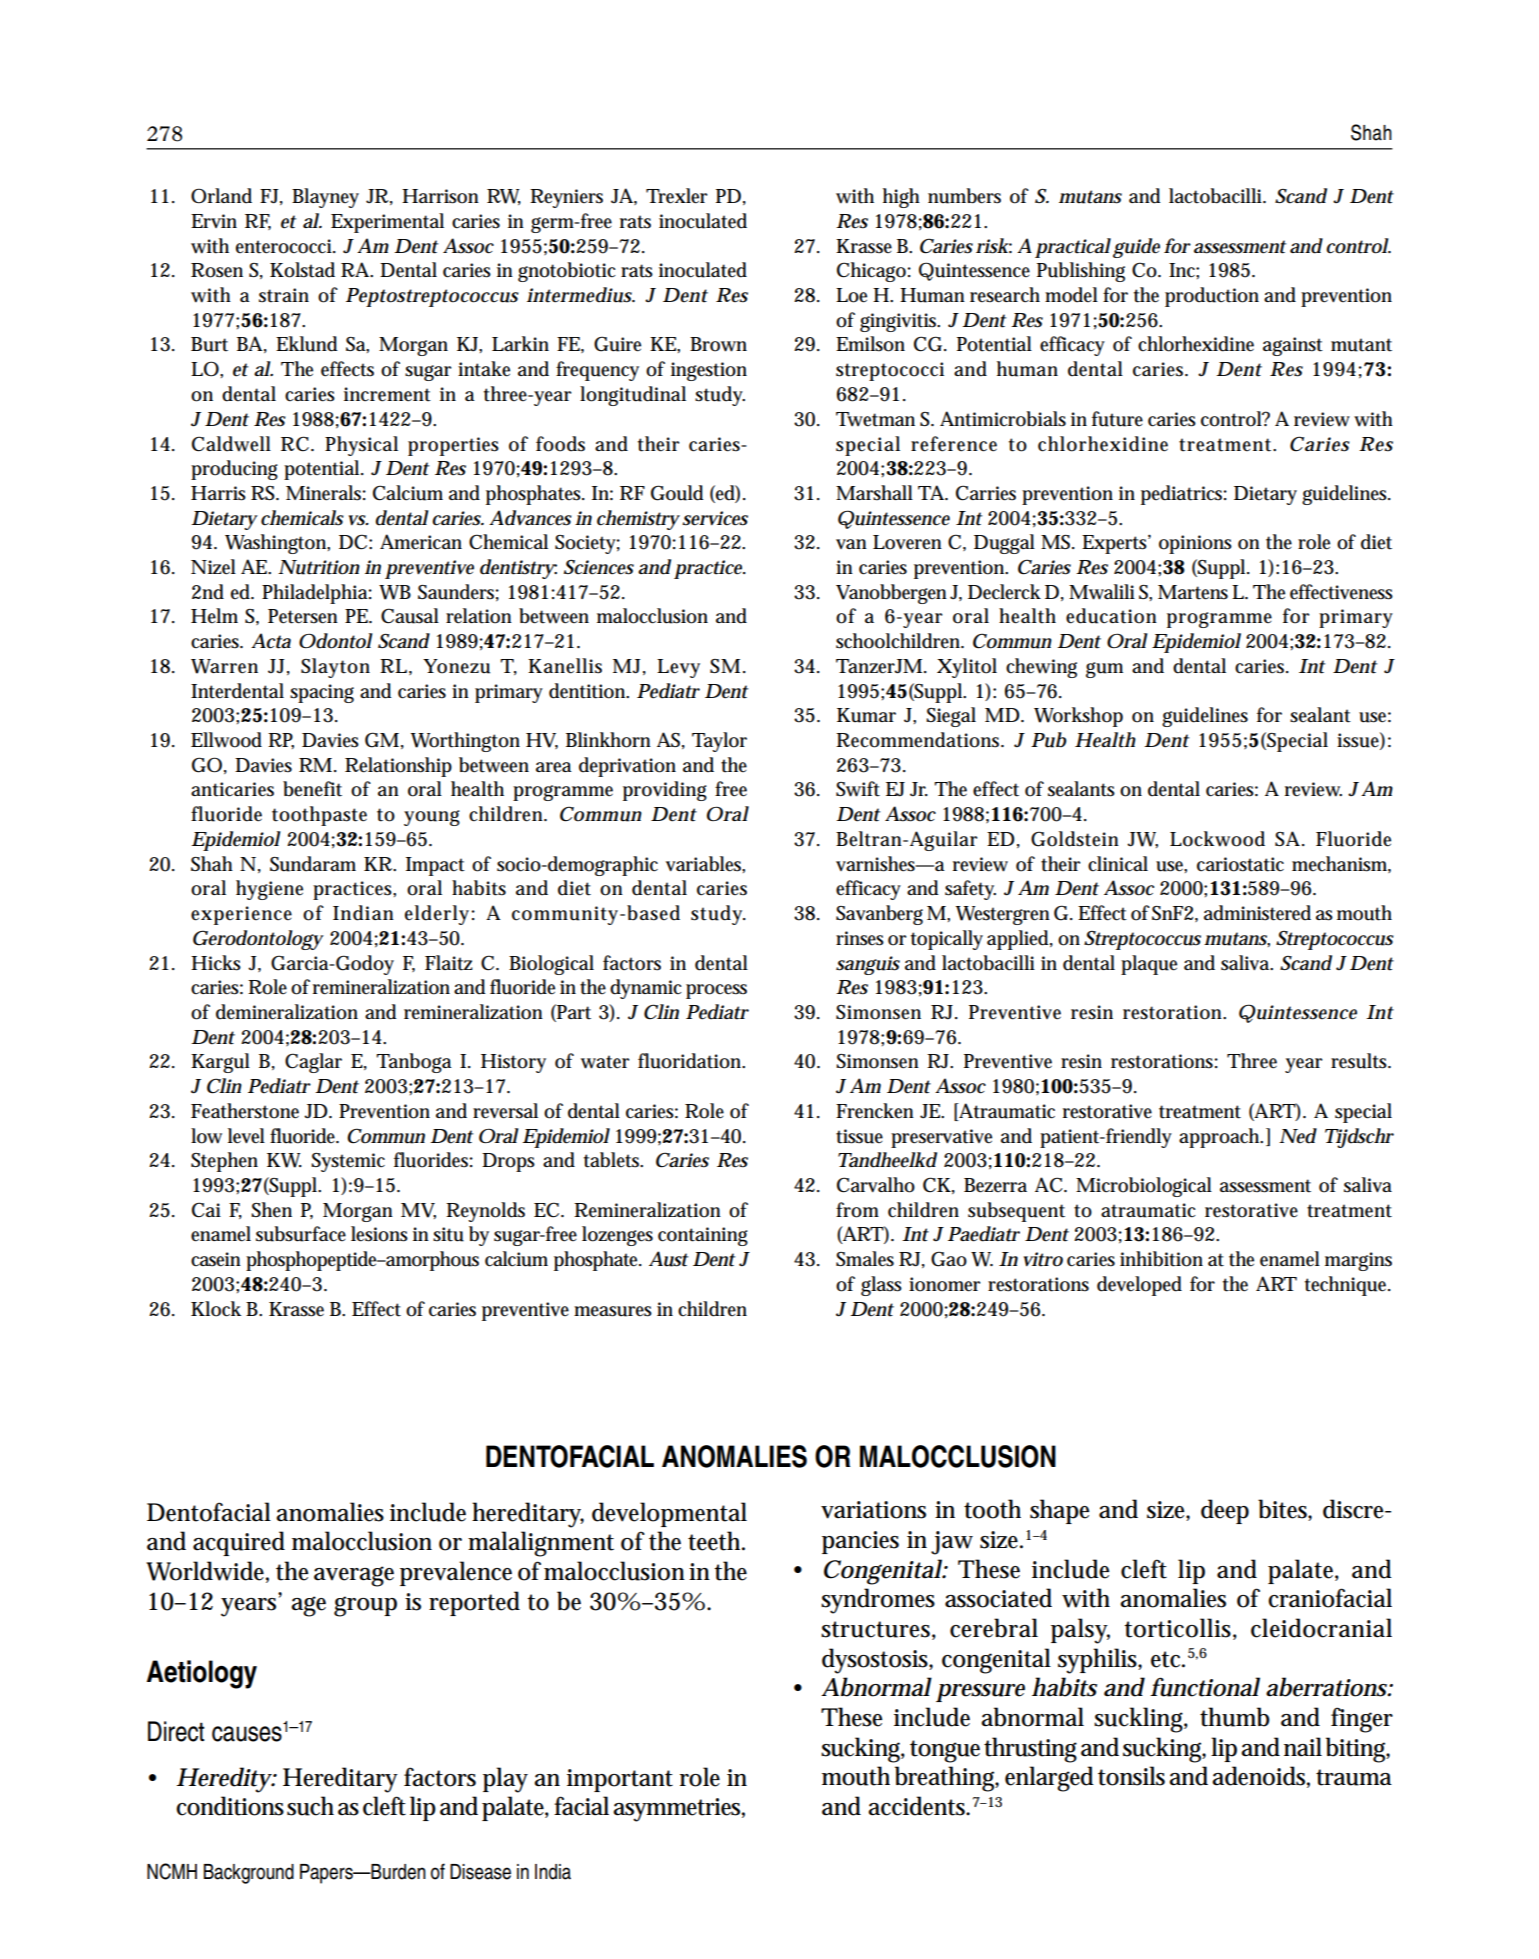 This page has height=1959, width=1539. What do you see at coordinates (285, 246) in the page?
I see `enterococci` at bounding box center [285, 246].
